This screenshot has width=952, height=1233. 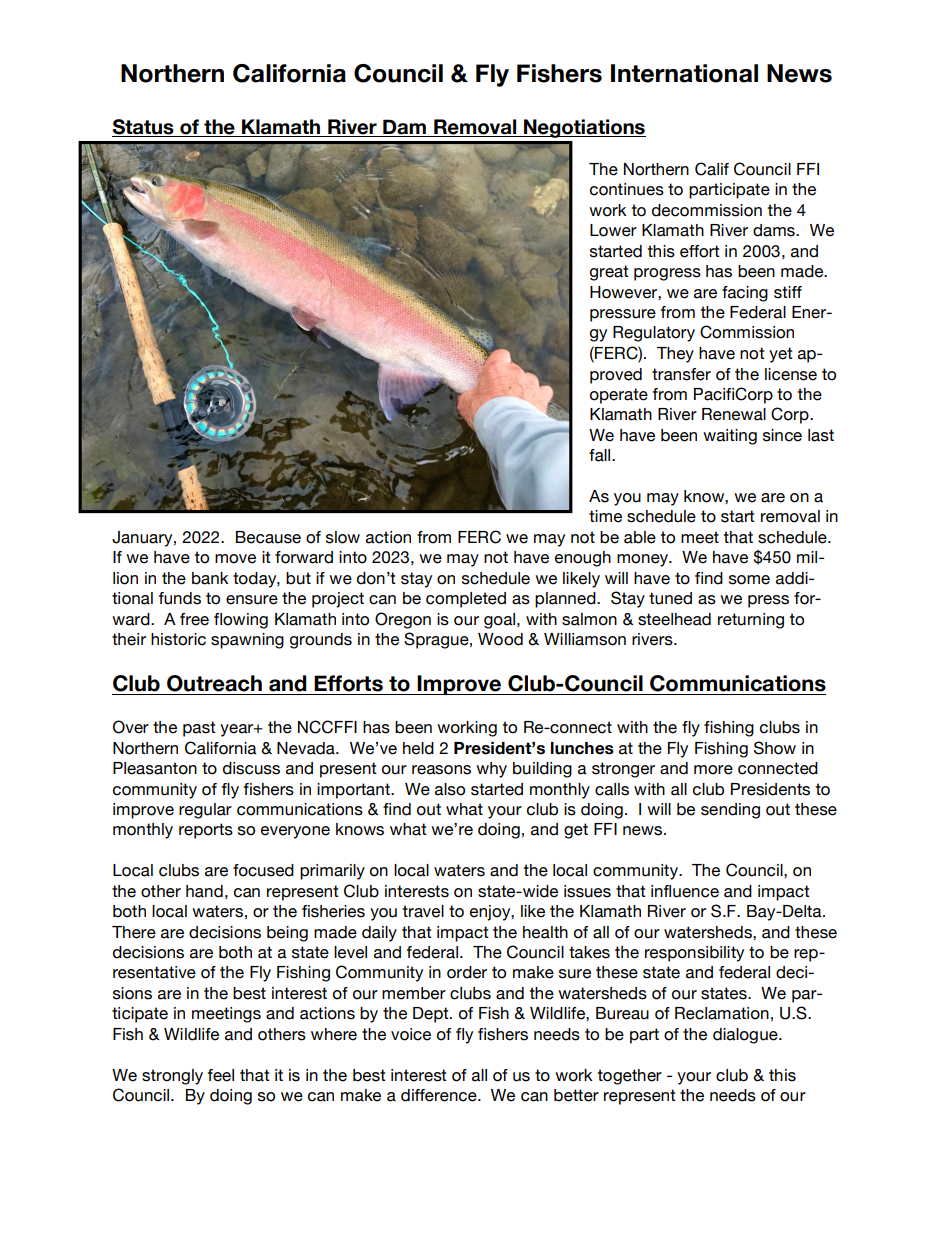 I want to click on dams, so click(x=775, y=230).
